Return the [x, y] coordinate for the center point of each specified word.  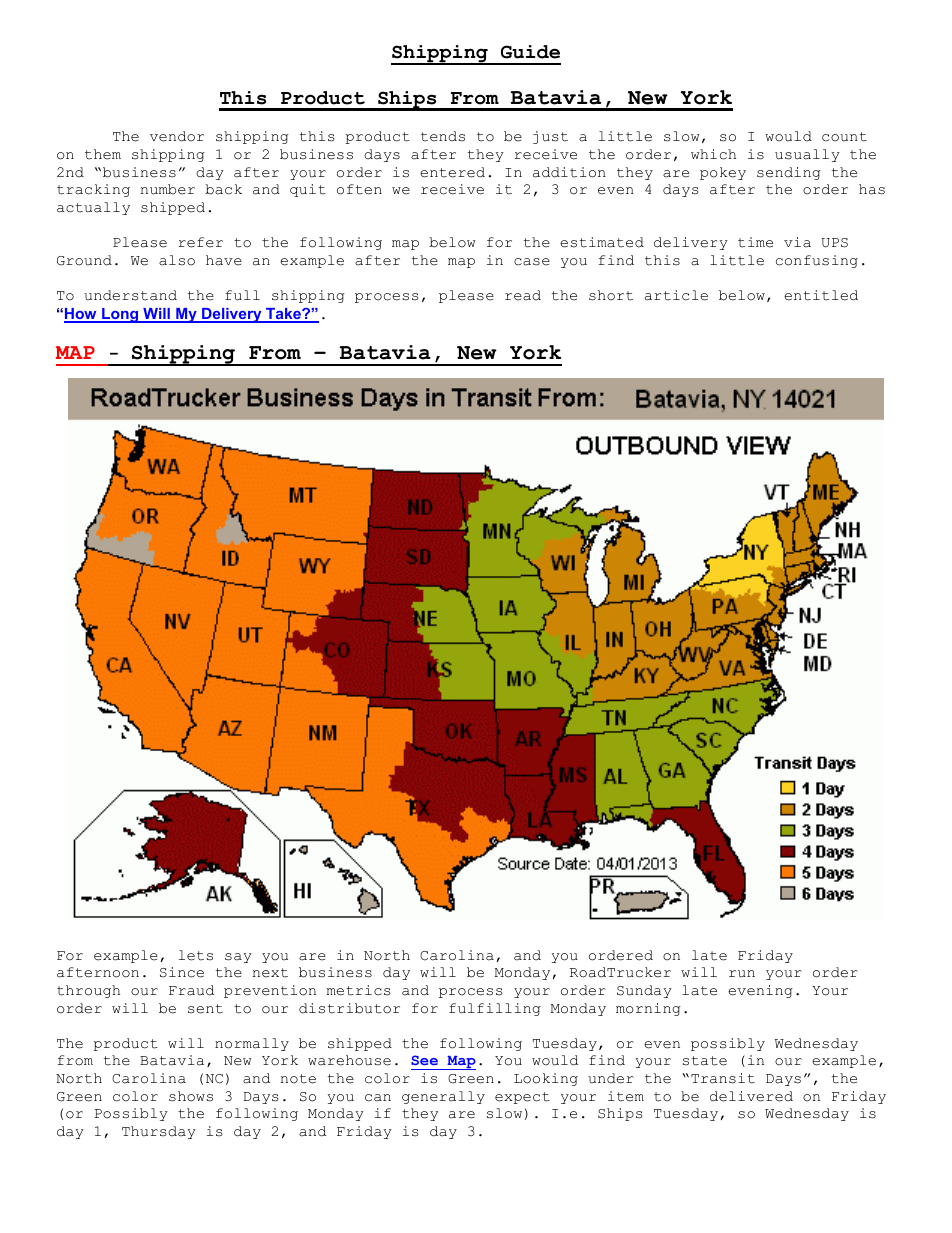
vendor [177, 136]
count [844, 137]
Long [120, 315]
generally [443, 1097]
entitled [821, 295]
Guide [530, 52]
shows [191, 1096]
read [523, 295]
